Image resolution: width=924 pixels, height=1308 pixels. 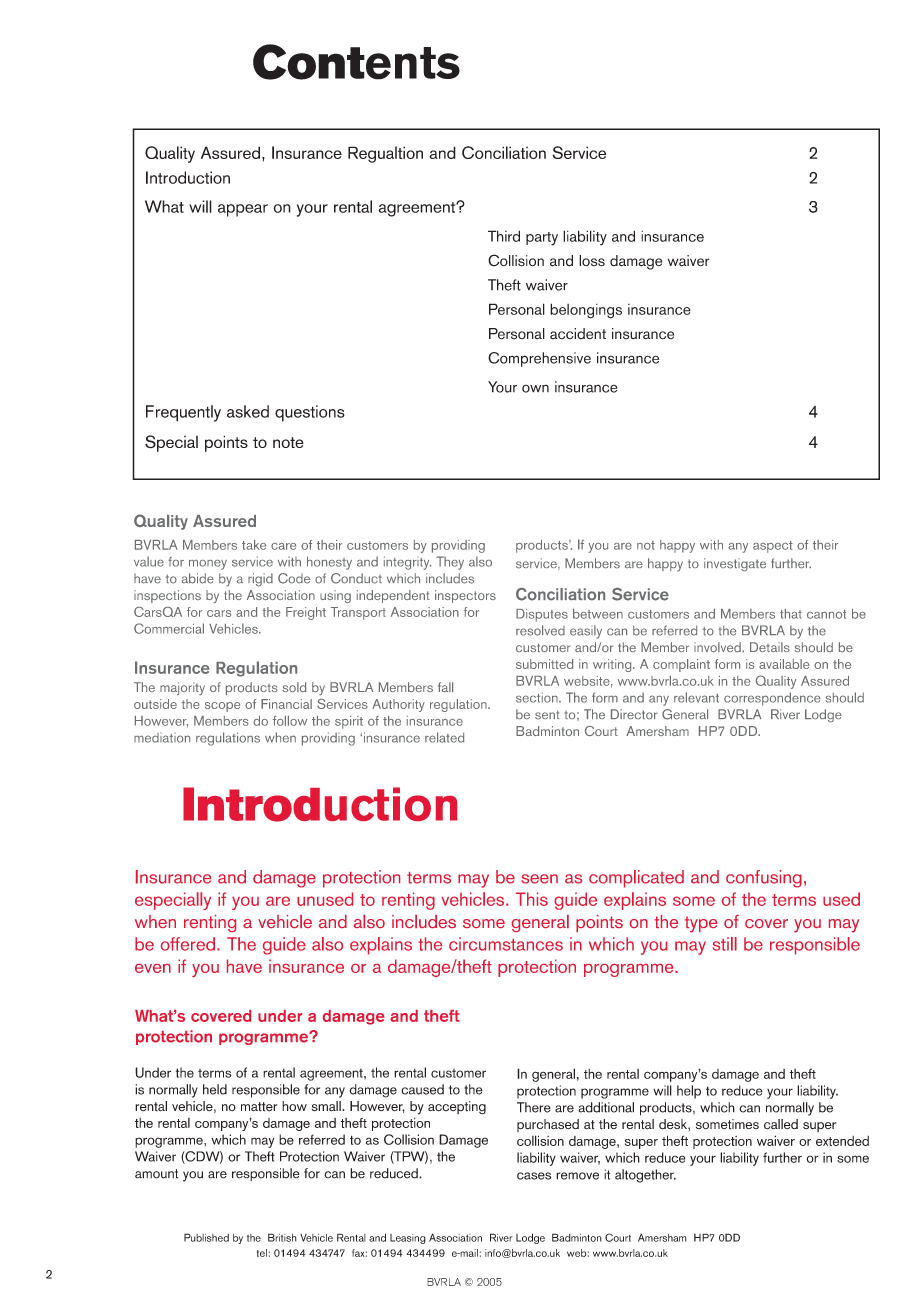 What do you see at coordinates (592, 261) in the document?
I see `loss` at bounding box center [592, 261].
